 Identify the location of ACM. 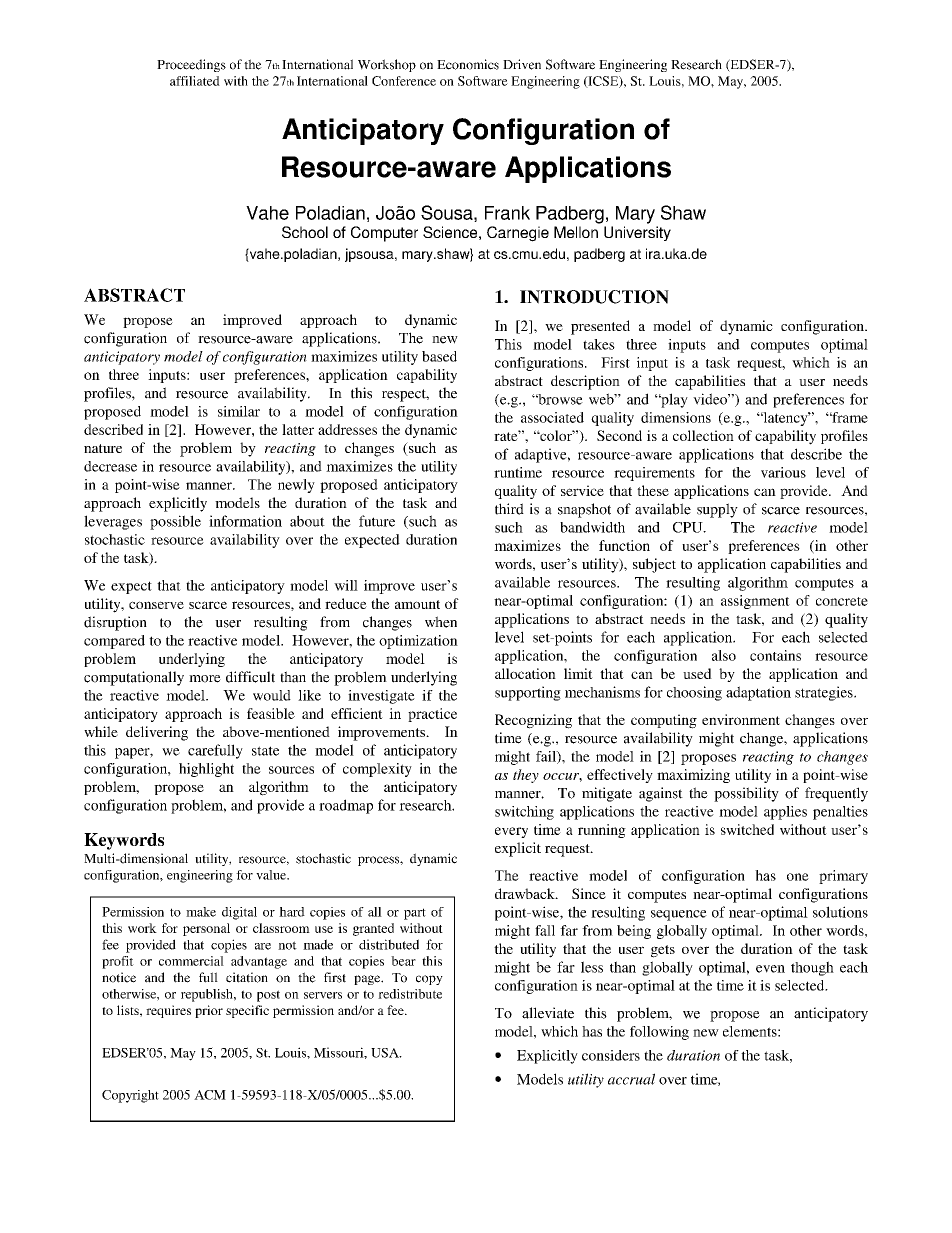
(210, 1095).
